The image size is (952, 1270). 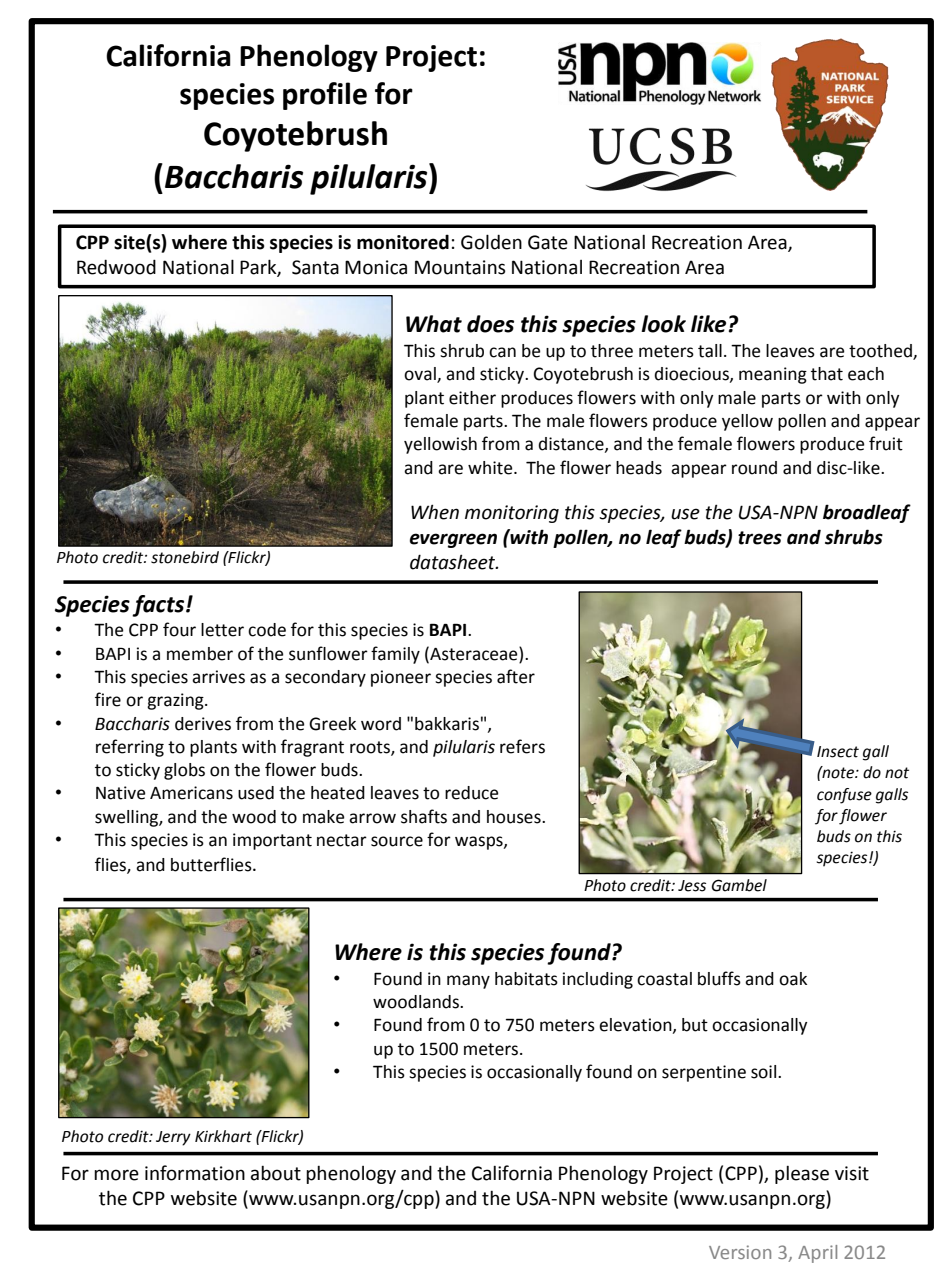 What do you see at coordinates (218, 677) in the page?
I see `arrives` at bounding box center [218, 677].
